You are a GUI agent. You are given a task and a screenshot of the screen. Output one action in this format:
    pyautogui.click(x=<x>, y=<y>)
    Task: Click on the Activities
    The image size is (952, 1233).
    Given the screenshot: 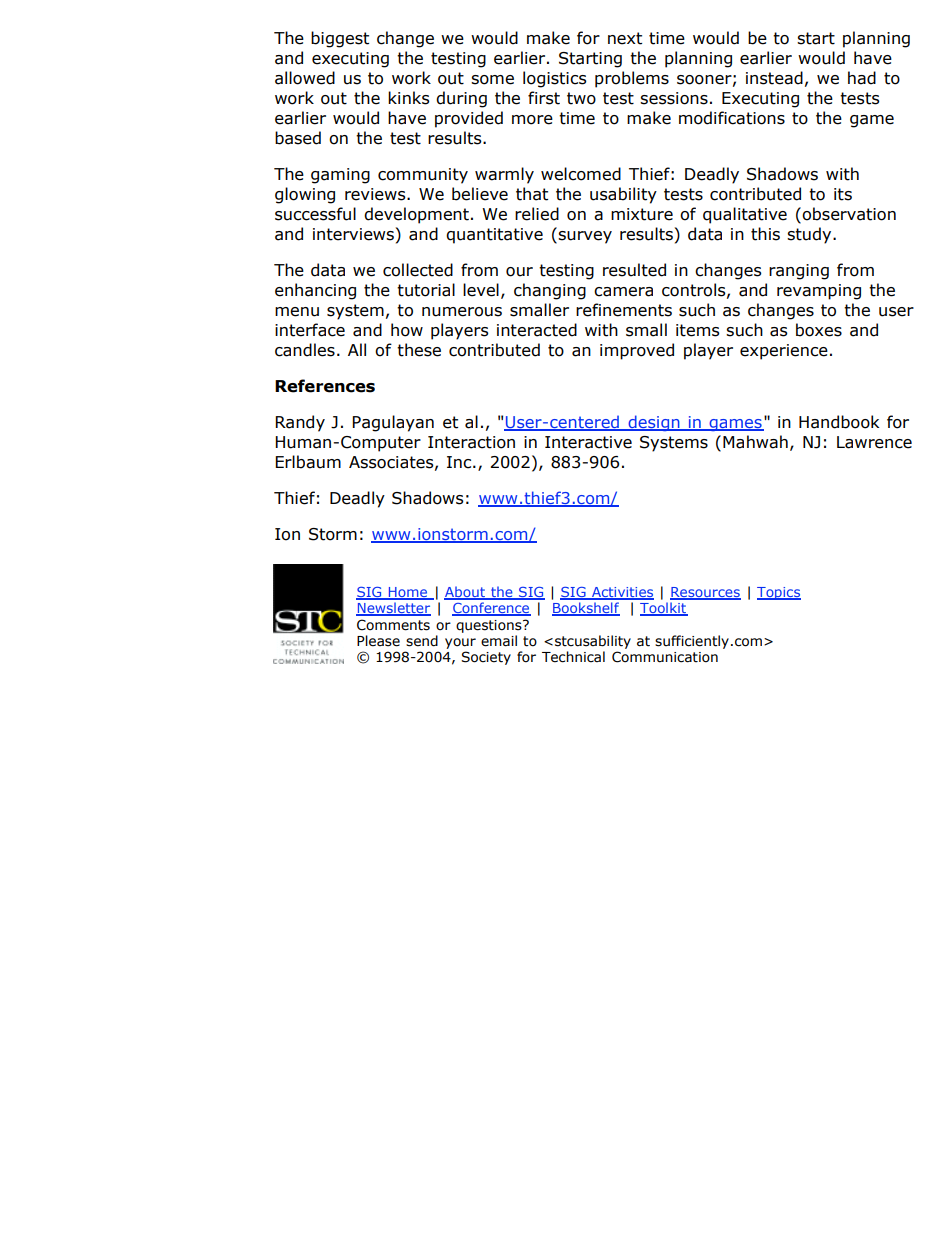 What is the action you would take?
    pyautogui.click(x=621, y=593)
